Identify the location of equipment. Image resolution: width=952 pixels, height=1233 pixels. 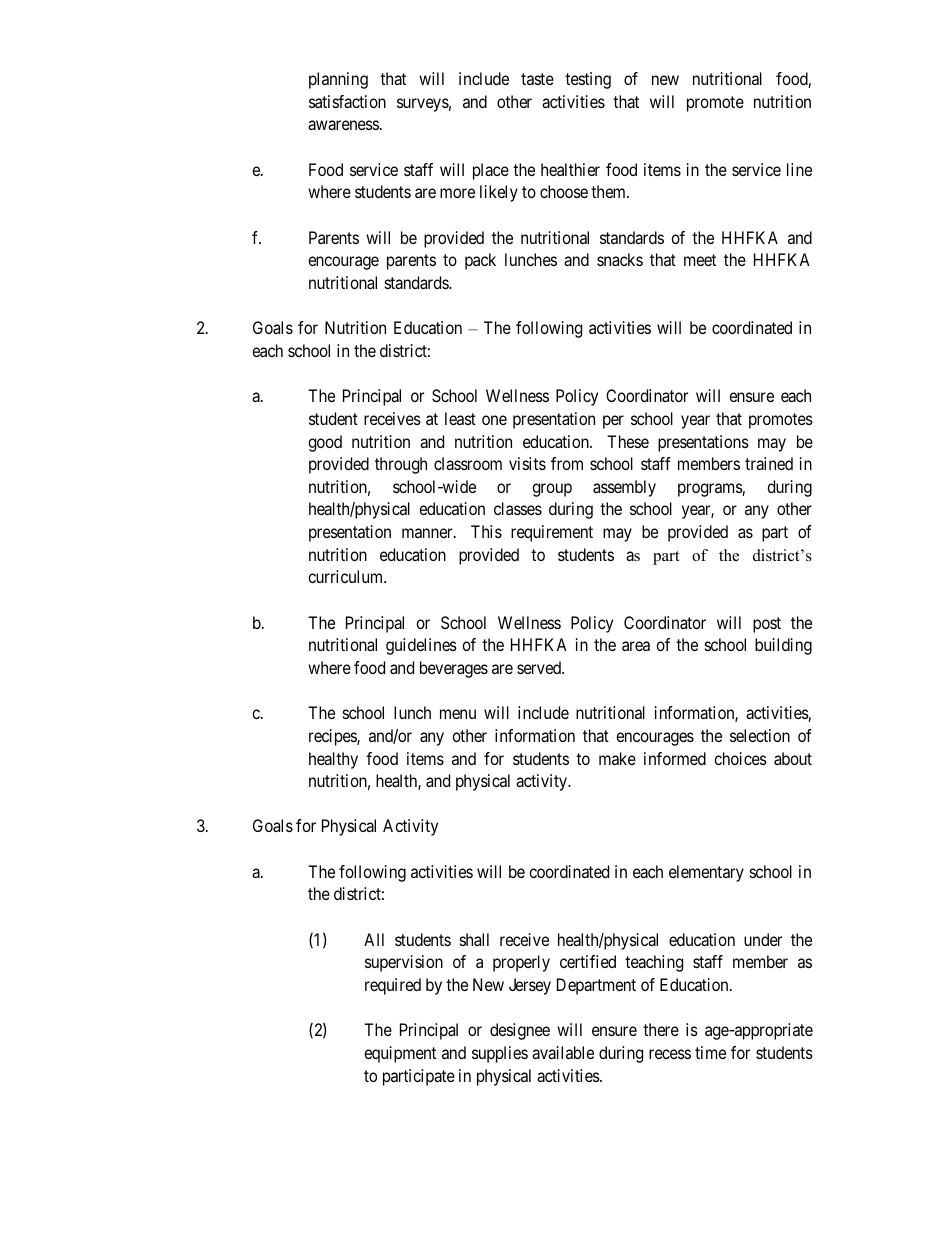
(400, 1054).
